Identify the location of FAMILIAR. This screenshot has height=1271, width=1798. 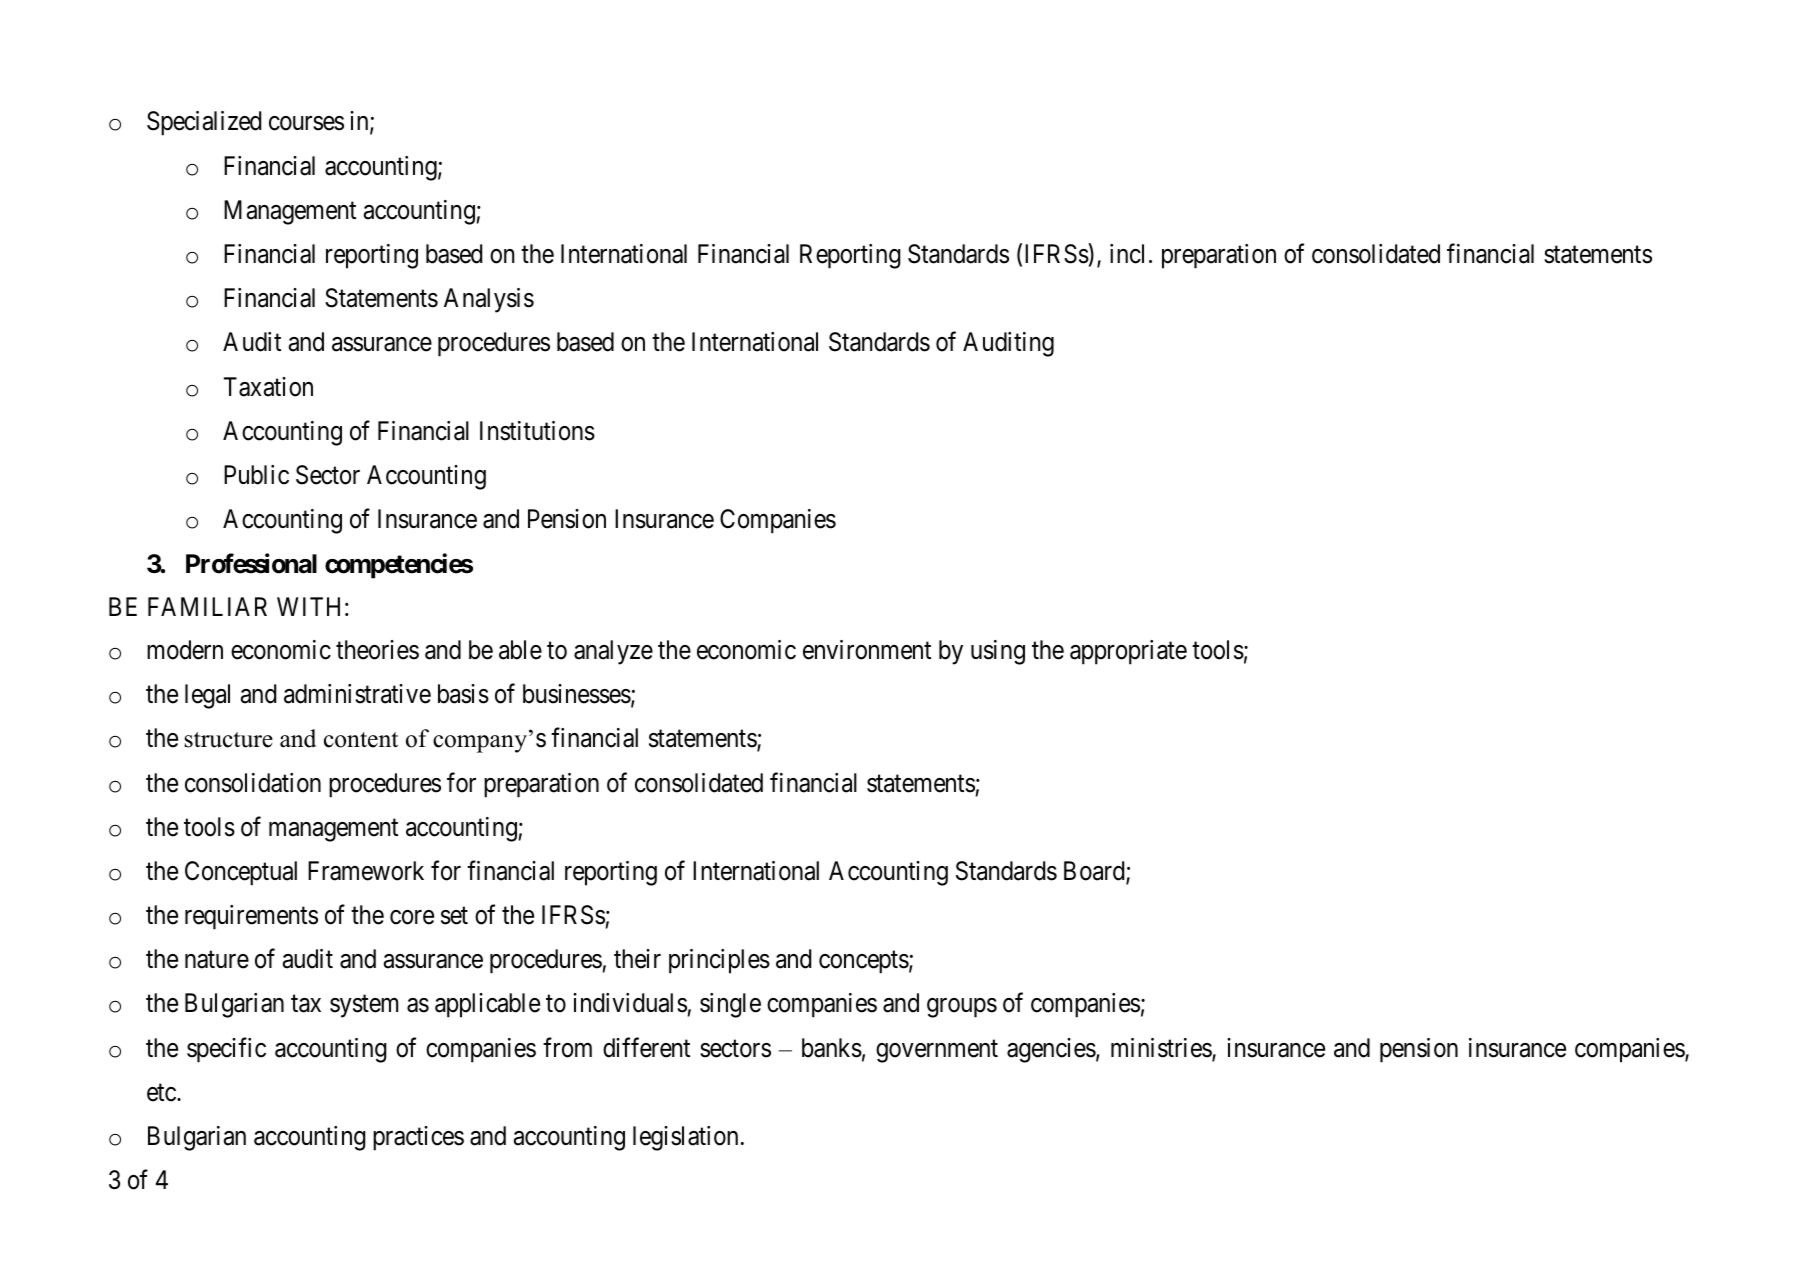
(207, 606).
